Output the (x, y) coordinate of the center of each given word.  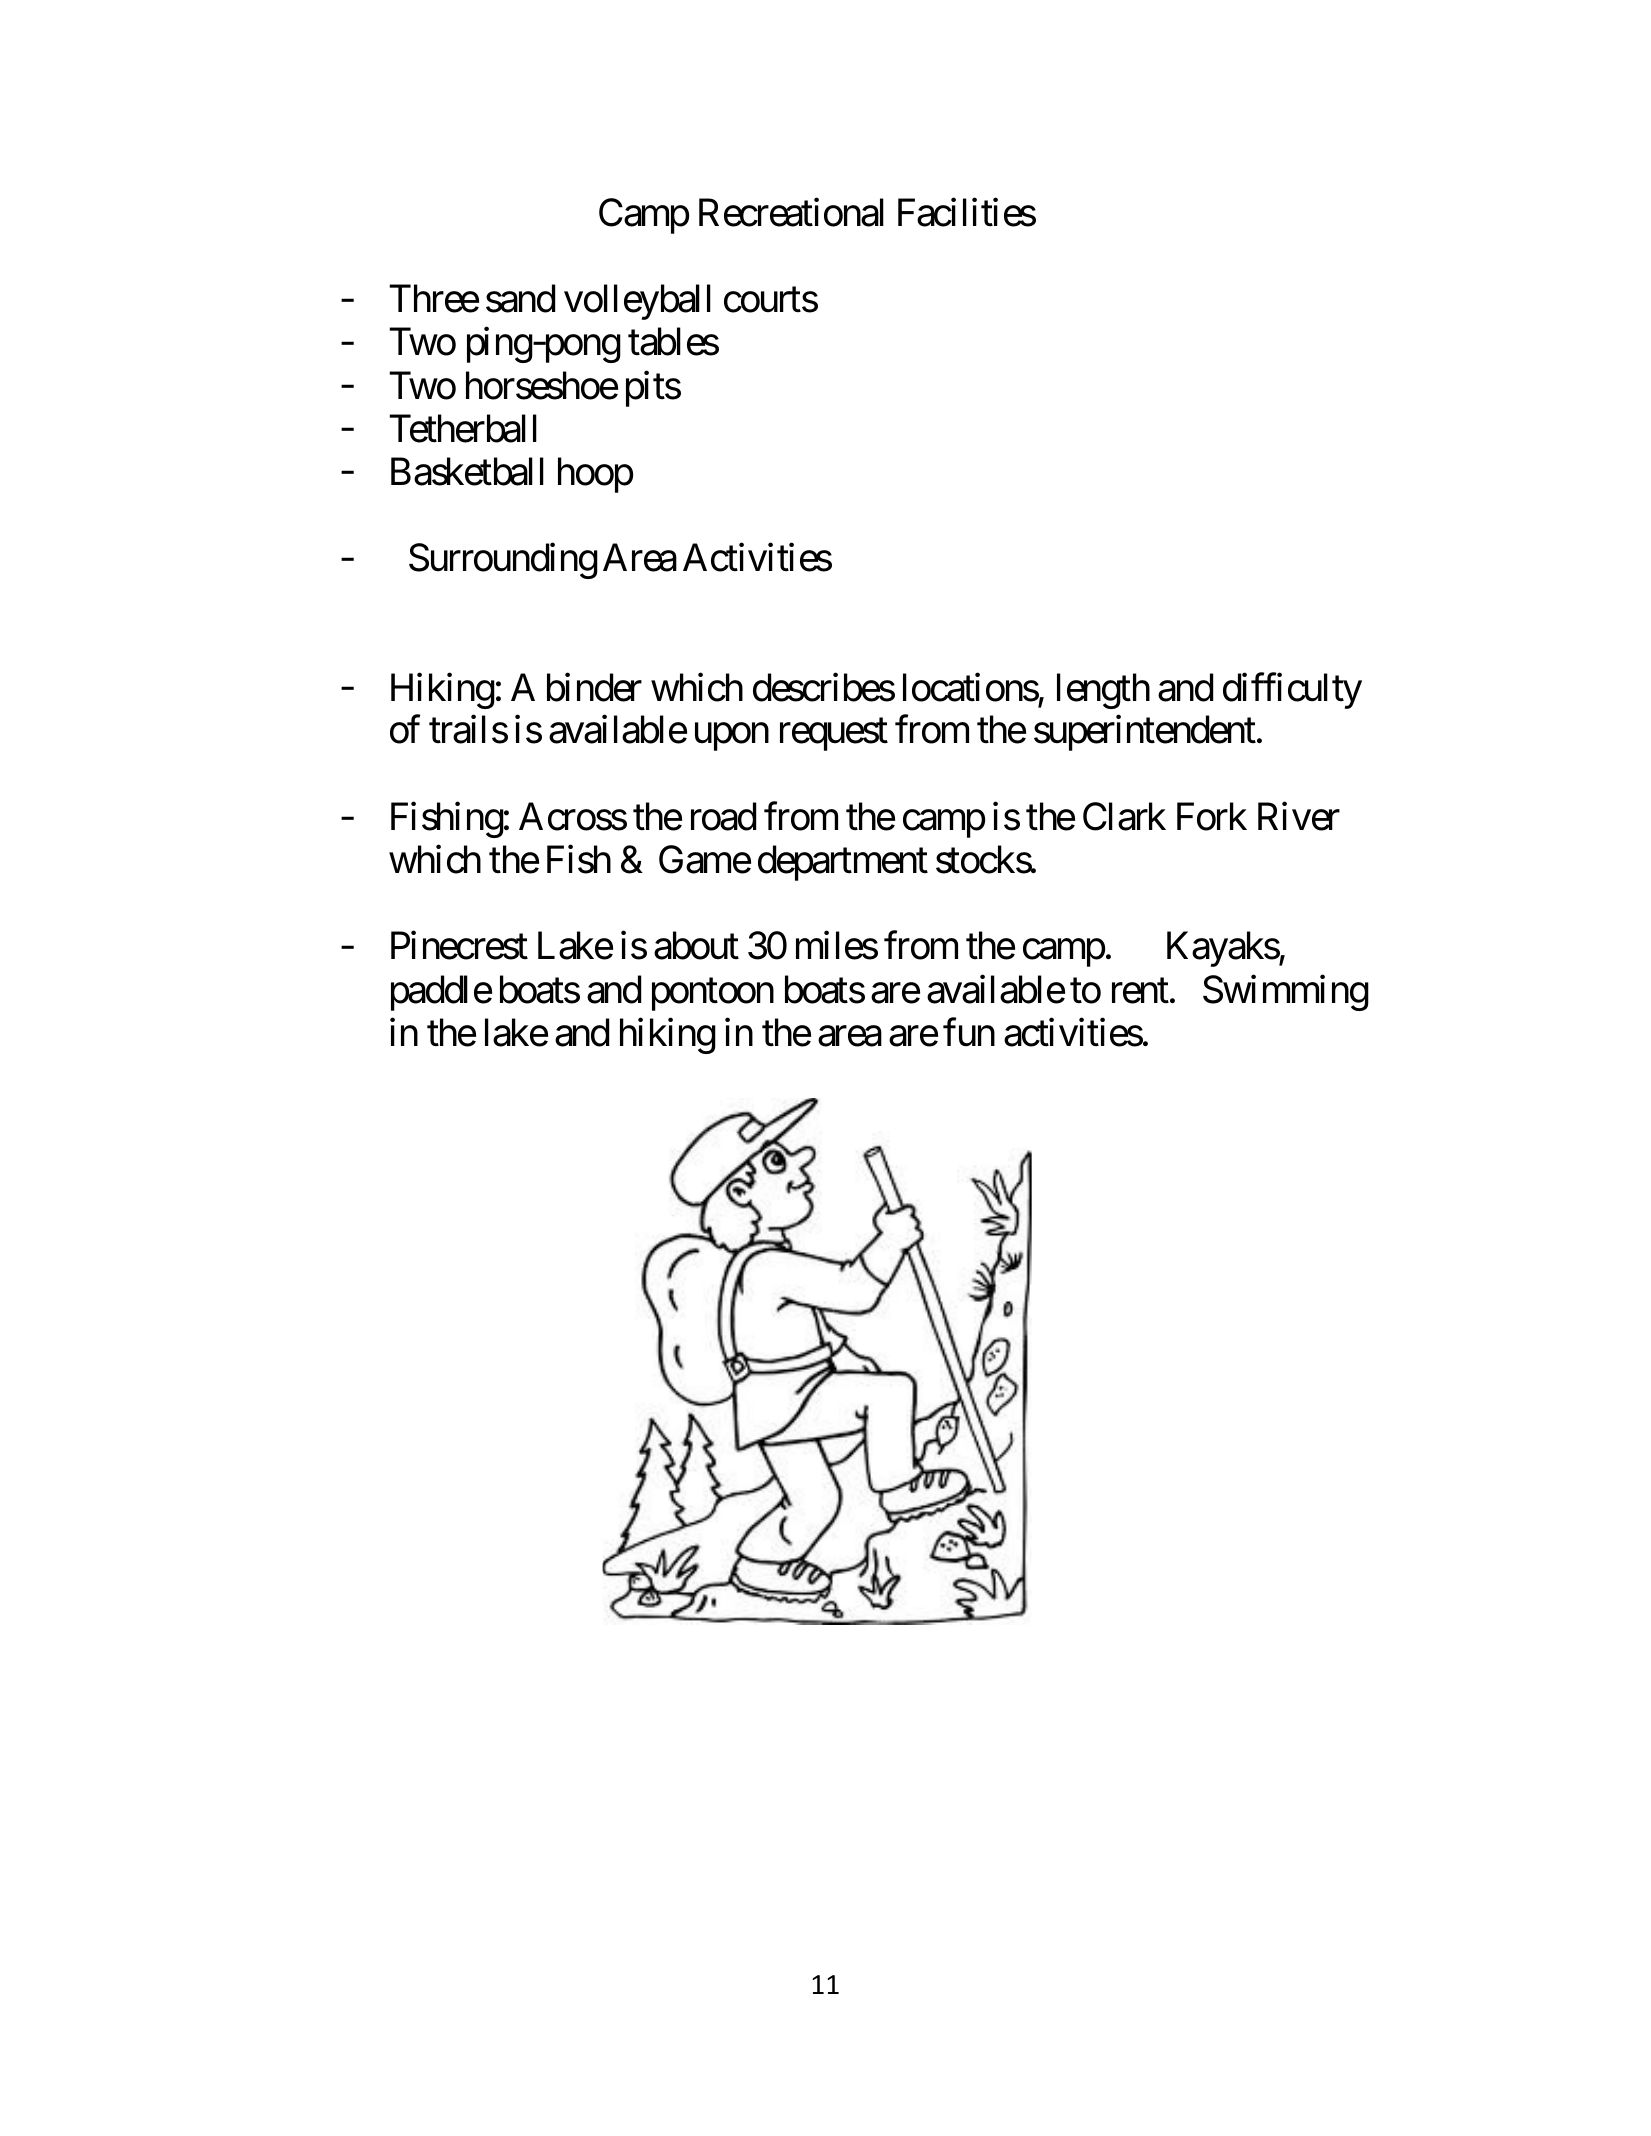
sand (520, 299)
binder (594, 687)
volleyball (637, 302)
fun (969, 1032)
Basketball (467, 471)
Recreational (791, 212)
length (1103, 691)
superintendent (1145, 733)
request (834, 735)
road (723, 816)
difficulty (1292, 691)
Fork (1212, 816)
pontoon (713, 995)
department (843, 863)
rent (1140, 991)
